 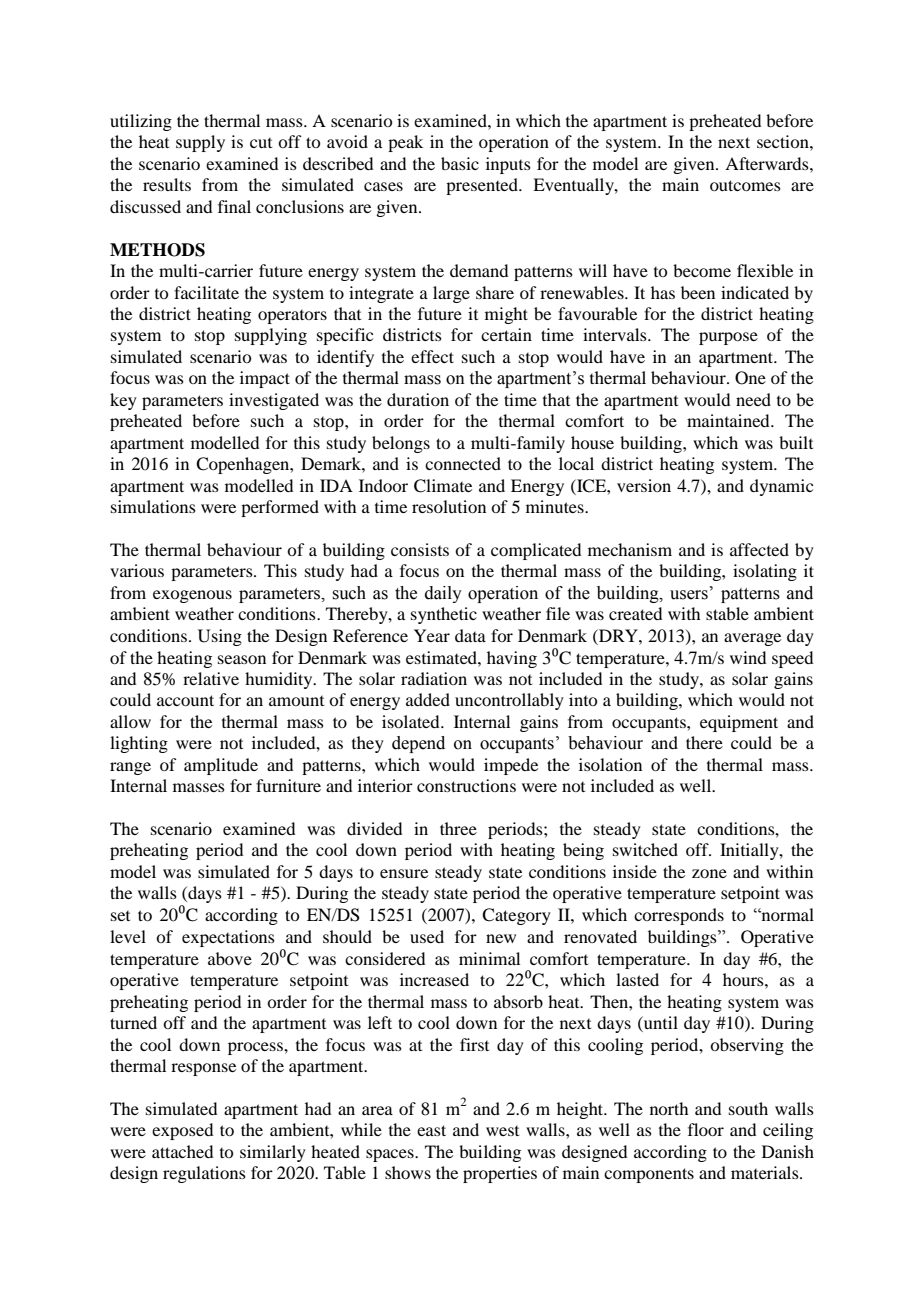 I want to click on corresponds, so click(x=679, y=916).
